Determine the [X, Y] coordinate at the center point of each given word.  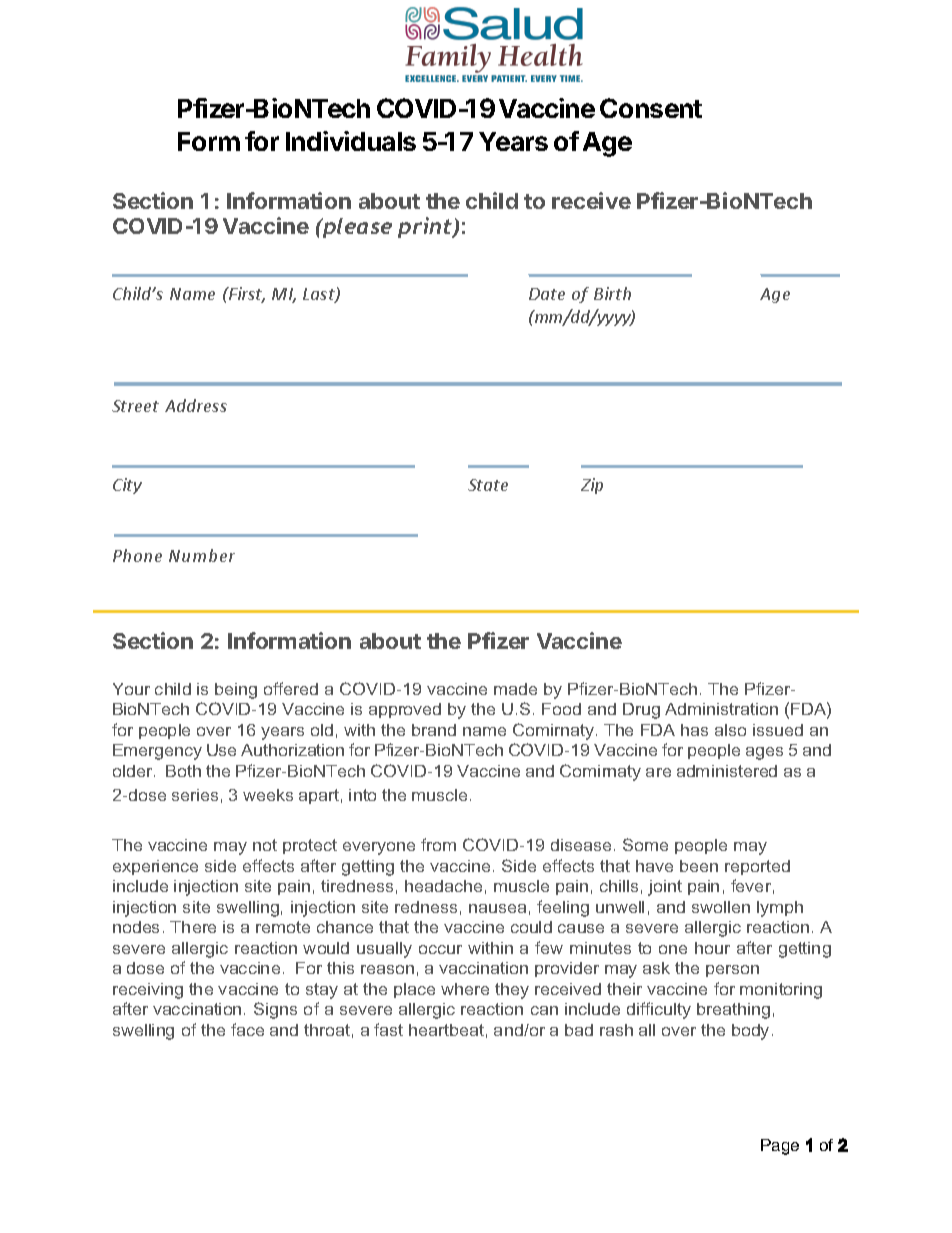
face [247, 1029]
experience [155, 867]
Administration [721, 709]
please [356, 228]
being [236, 691]
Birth [612, 293]
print [426, 227]
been [699, 866]
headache [443, 886]
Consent [651, 108]
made [515, 689]
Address [196, 405]
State [488, 485]
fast [388, 1029]
